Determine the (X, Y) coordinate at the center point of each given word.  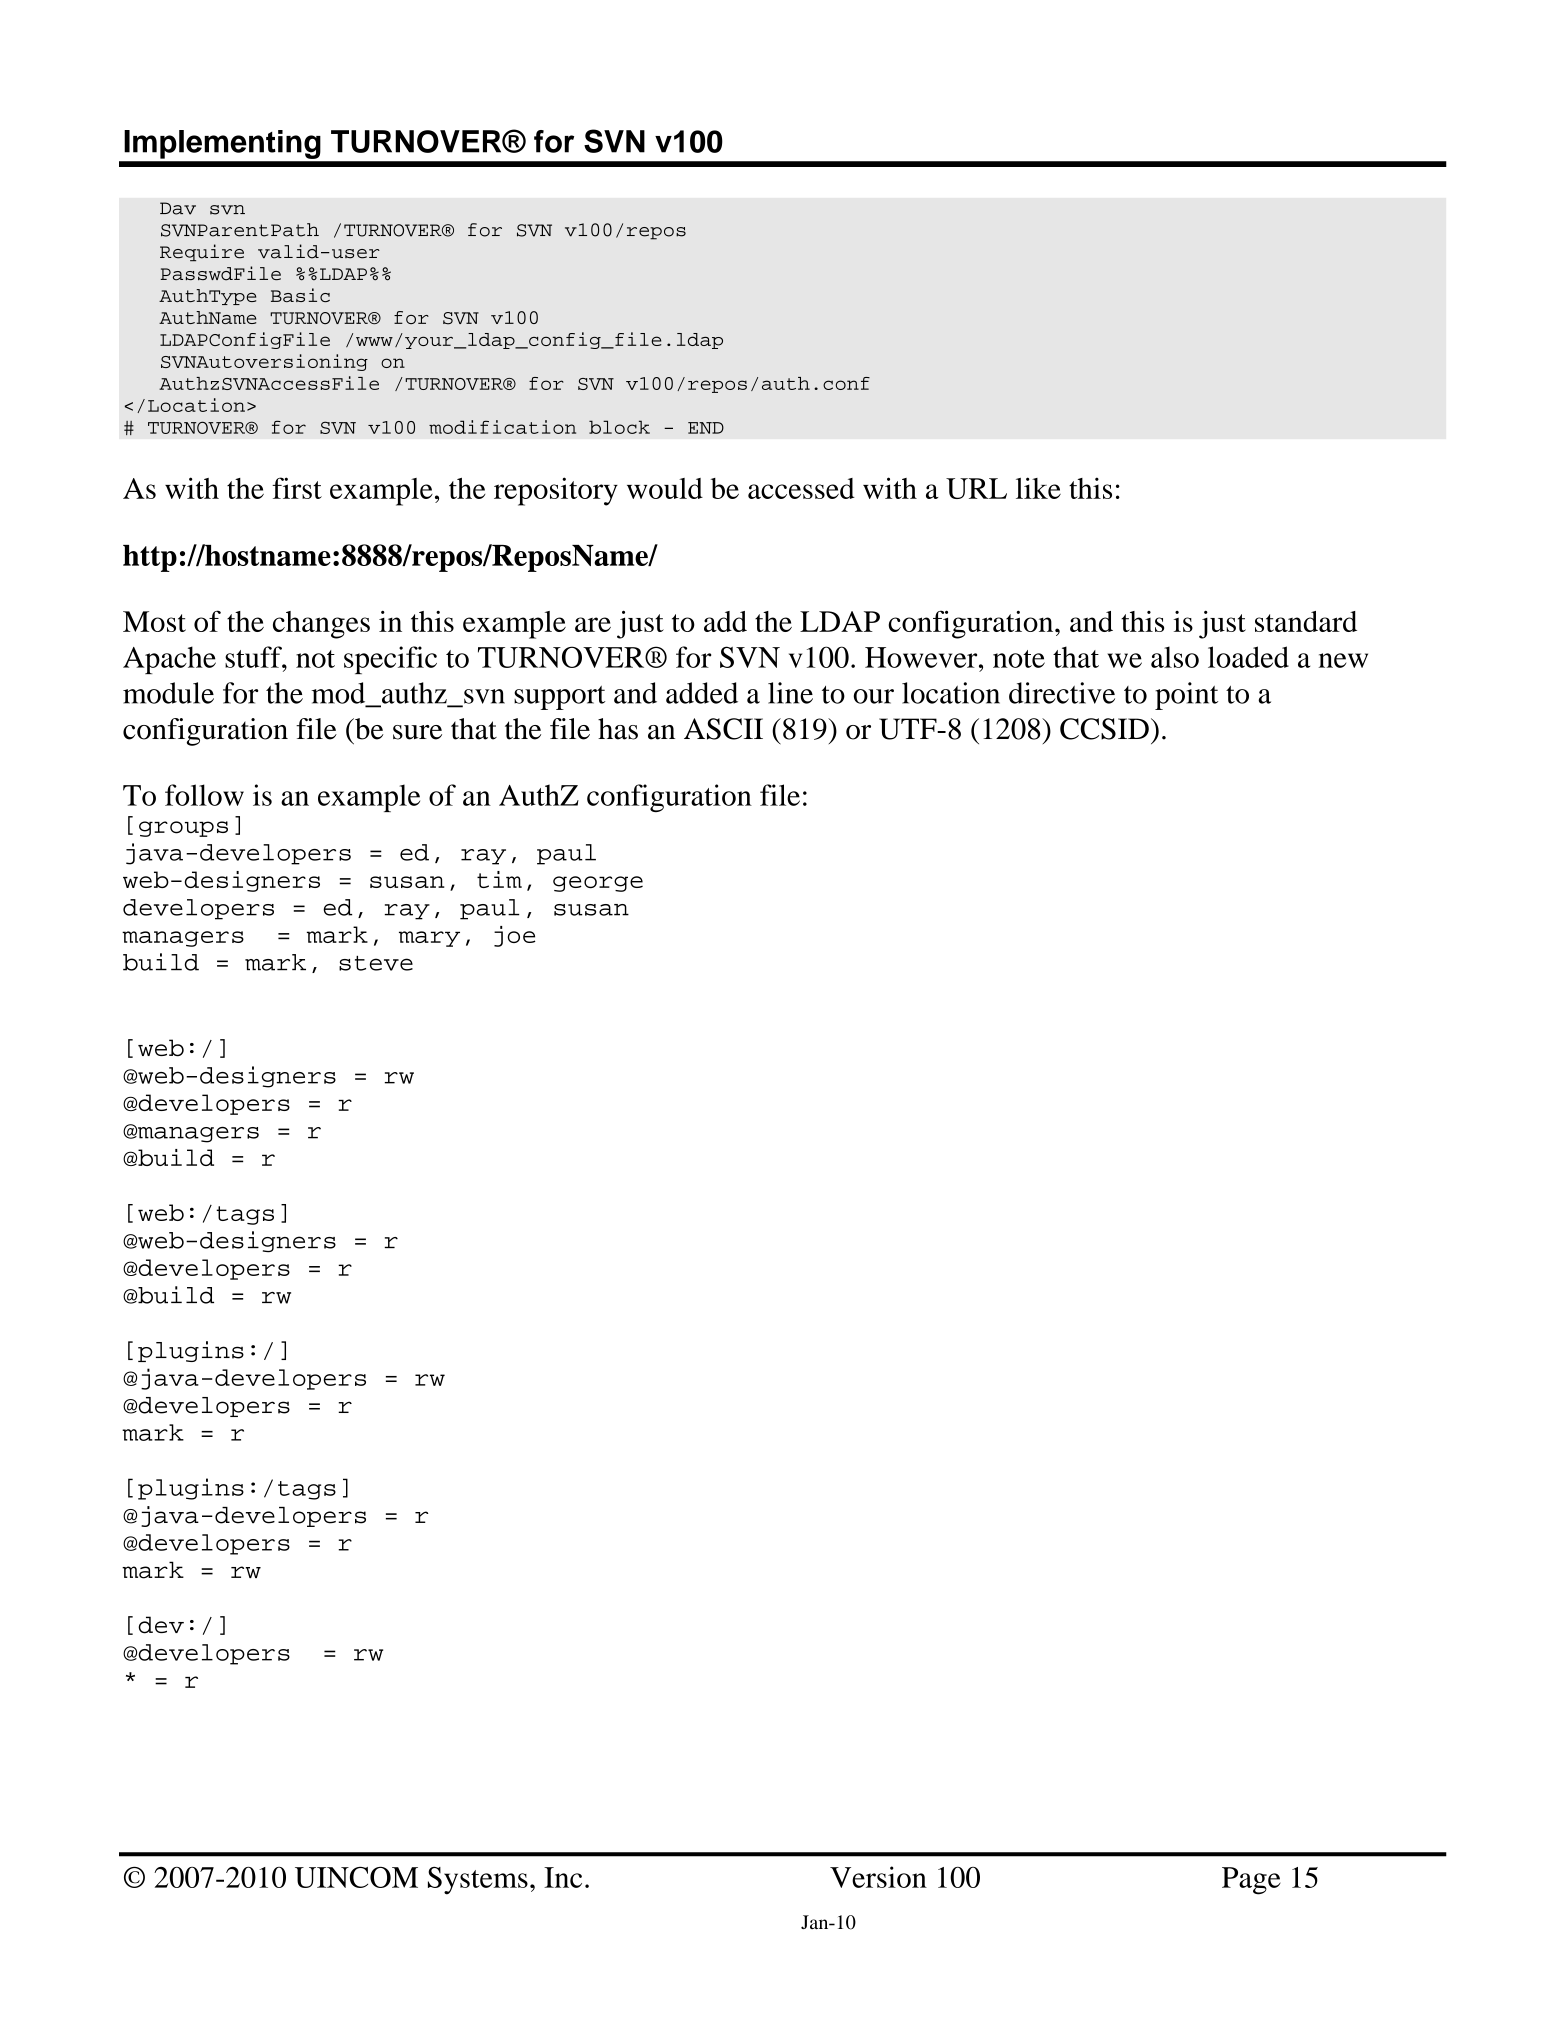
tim (499, 879)
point (1186, 696)
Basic (300, 295)
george (598, 884)
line (790, 693)
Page (1251, 1881)
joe (514, 936)
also (1175, 657)
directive (1062, 693)
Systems (478, 1881)
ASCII (723, 729)
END (706, 428)
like (1038, 488)
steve (376, 963)
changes (321, 625)
